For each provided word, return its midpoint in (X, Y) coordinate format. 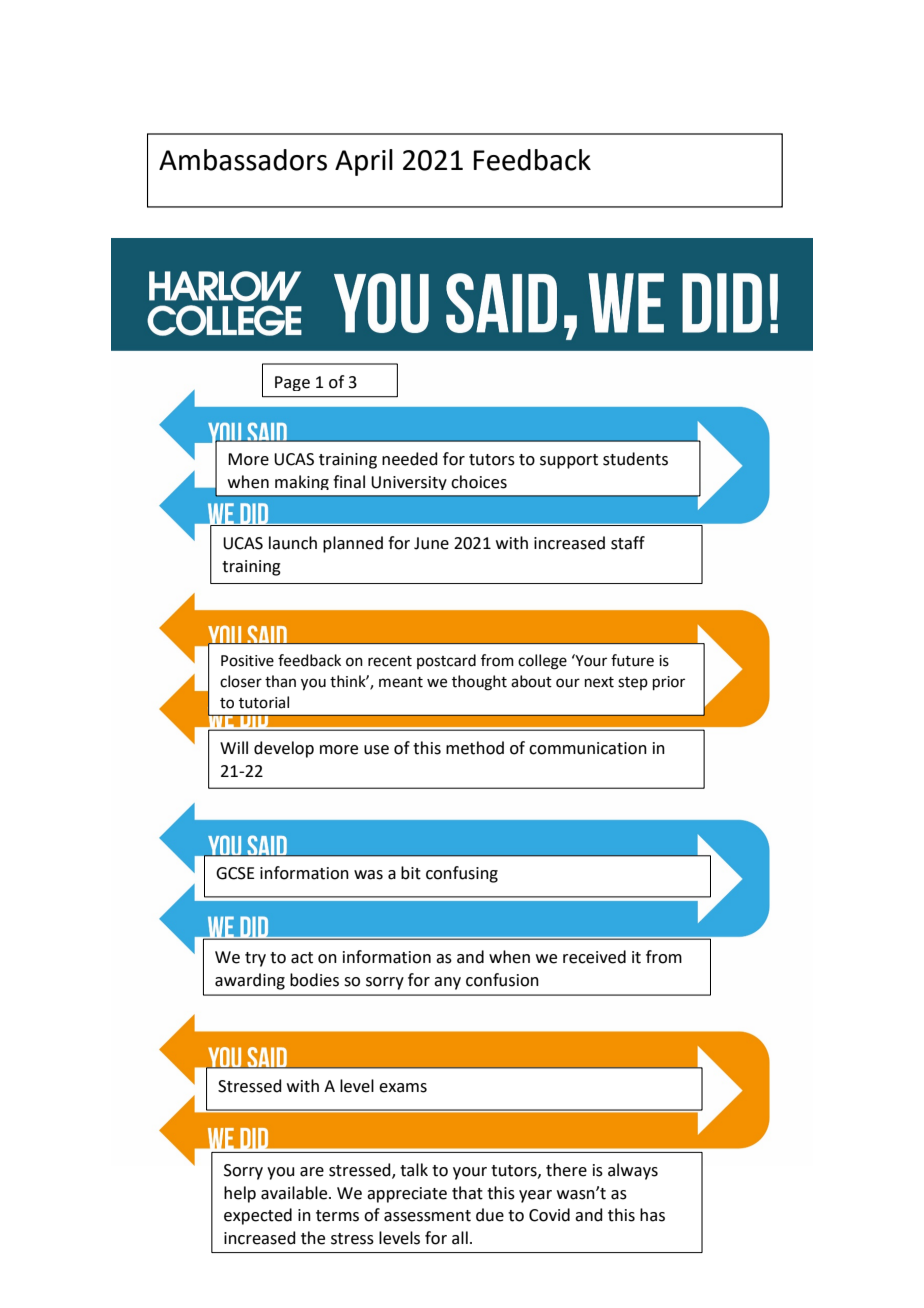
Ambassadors (243, 160)
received (594, 957)
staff (628, 543)
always (633, 1171)
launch (293, 543)
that (467, 1193)
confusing (462, 874)
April (364, 162)
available (295, 1193)
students (635, 459)
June (431, 543)
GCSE (235, 873)
